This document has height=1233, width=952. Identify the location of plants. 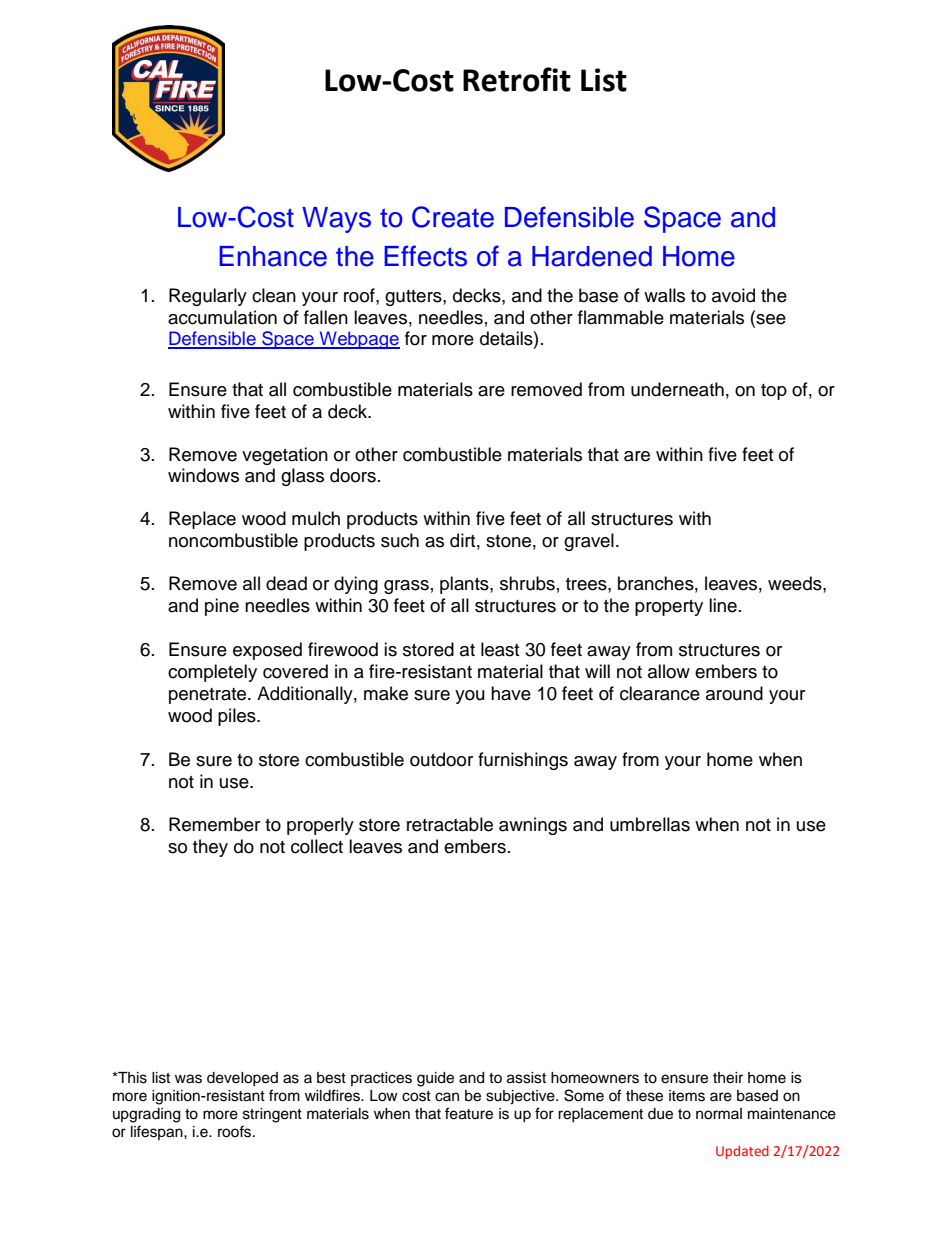
(465, 585).
